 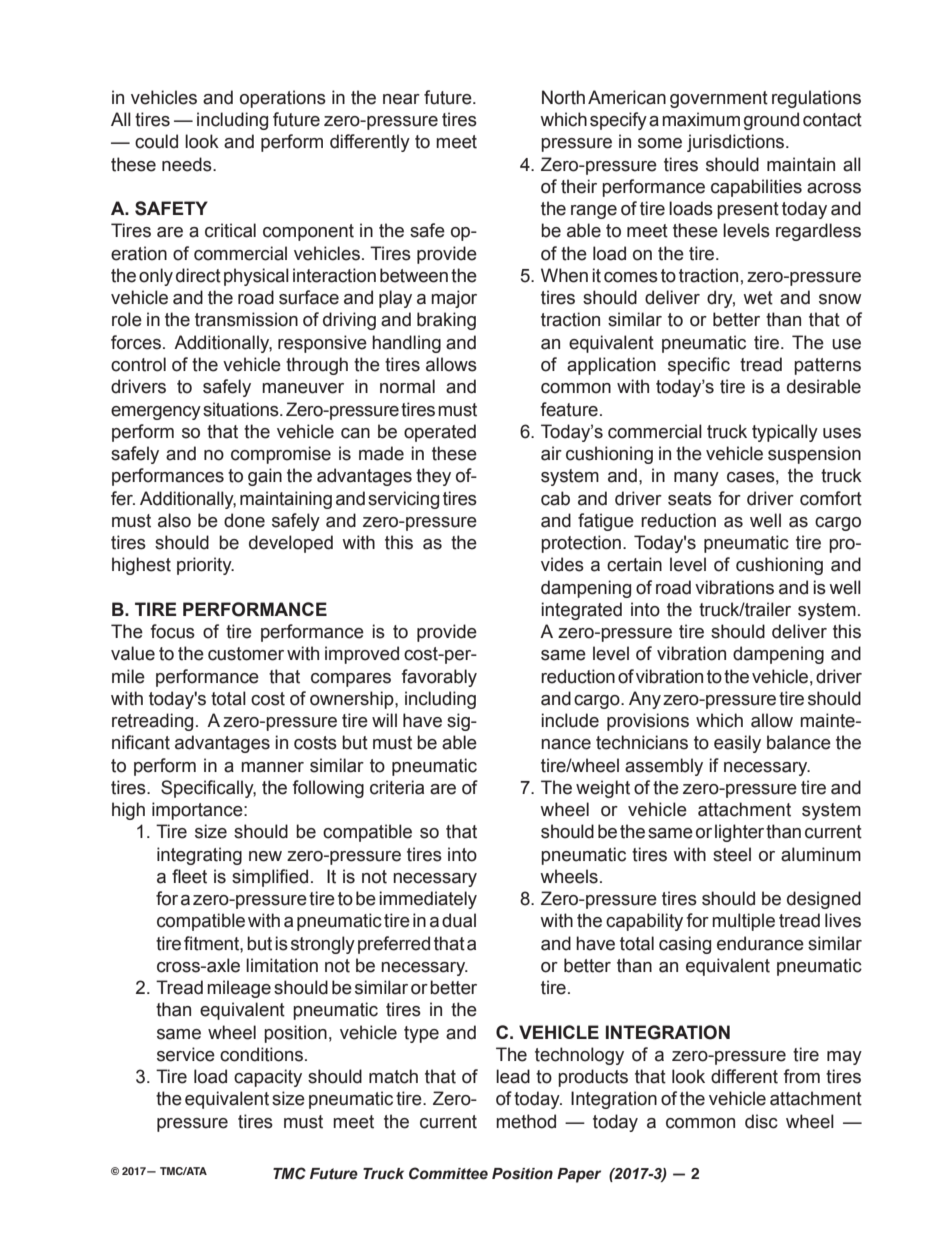 What do you see at coordinates (771, 121) in the image?
I see `ground` at bounding box center [771, 121].
